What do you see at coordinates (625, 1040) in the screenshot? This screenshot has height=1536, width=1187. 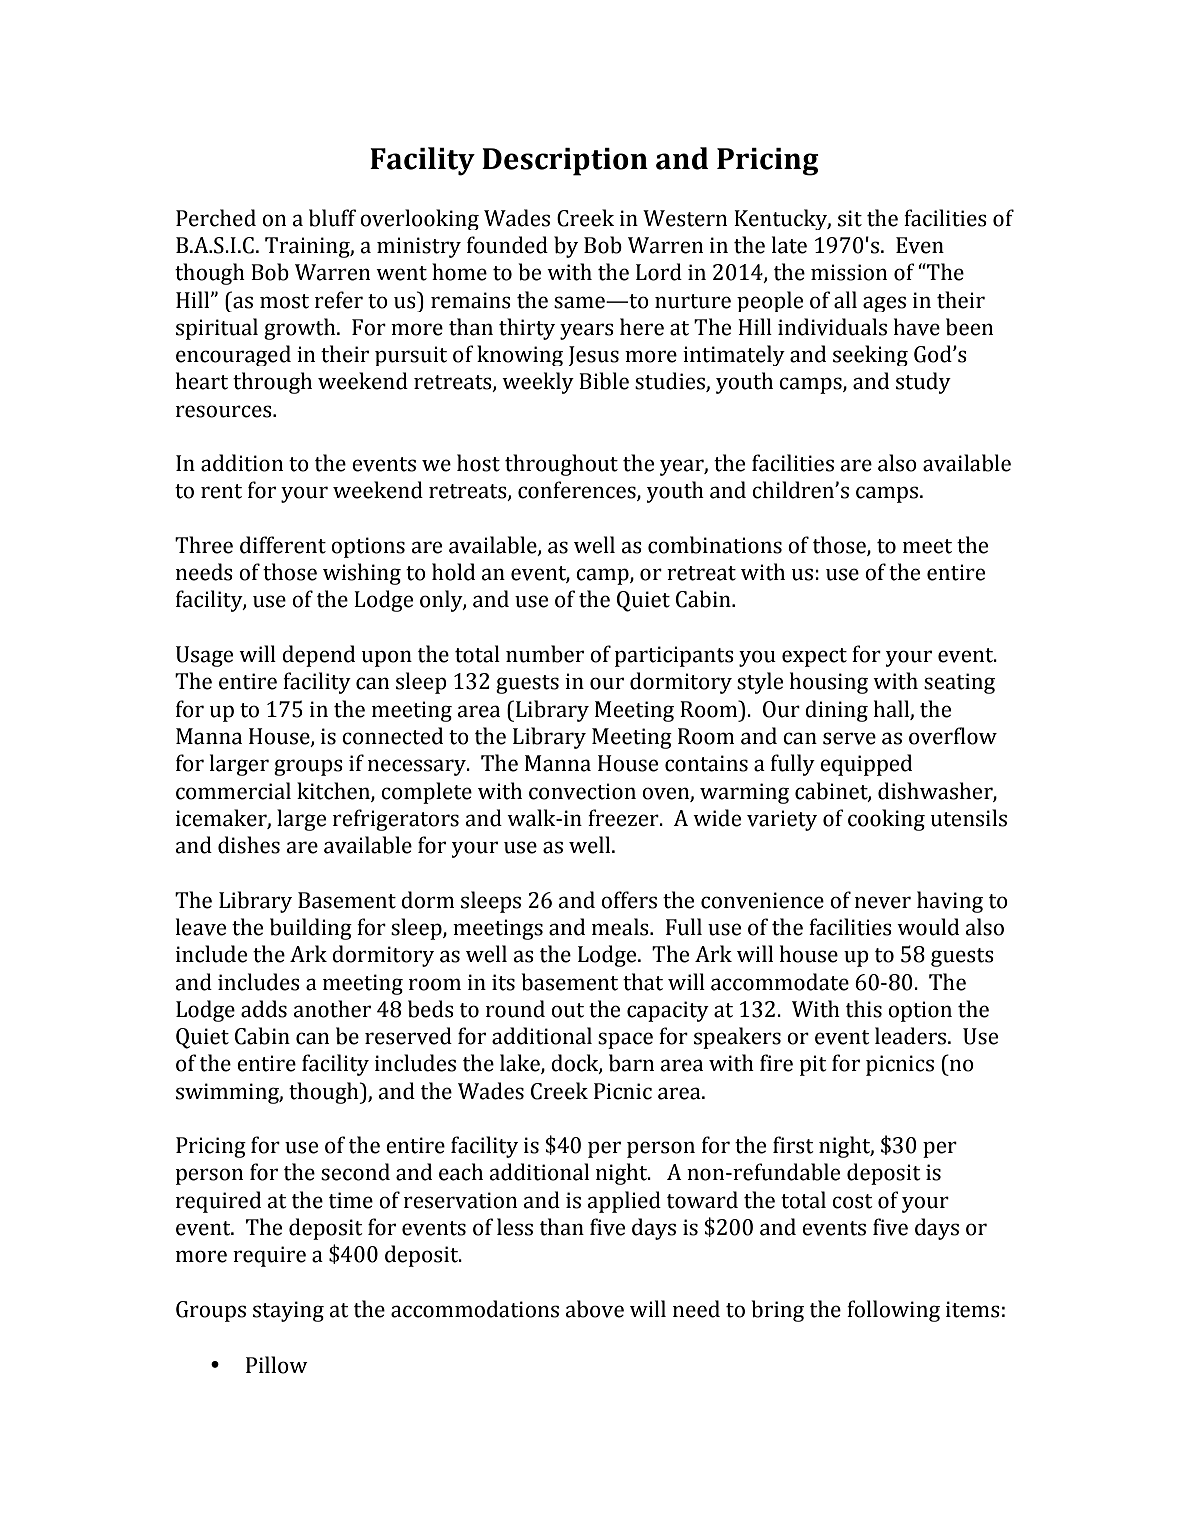 I see `space` at bounding box center [625, 1040].
